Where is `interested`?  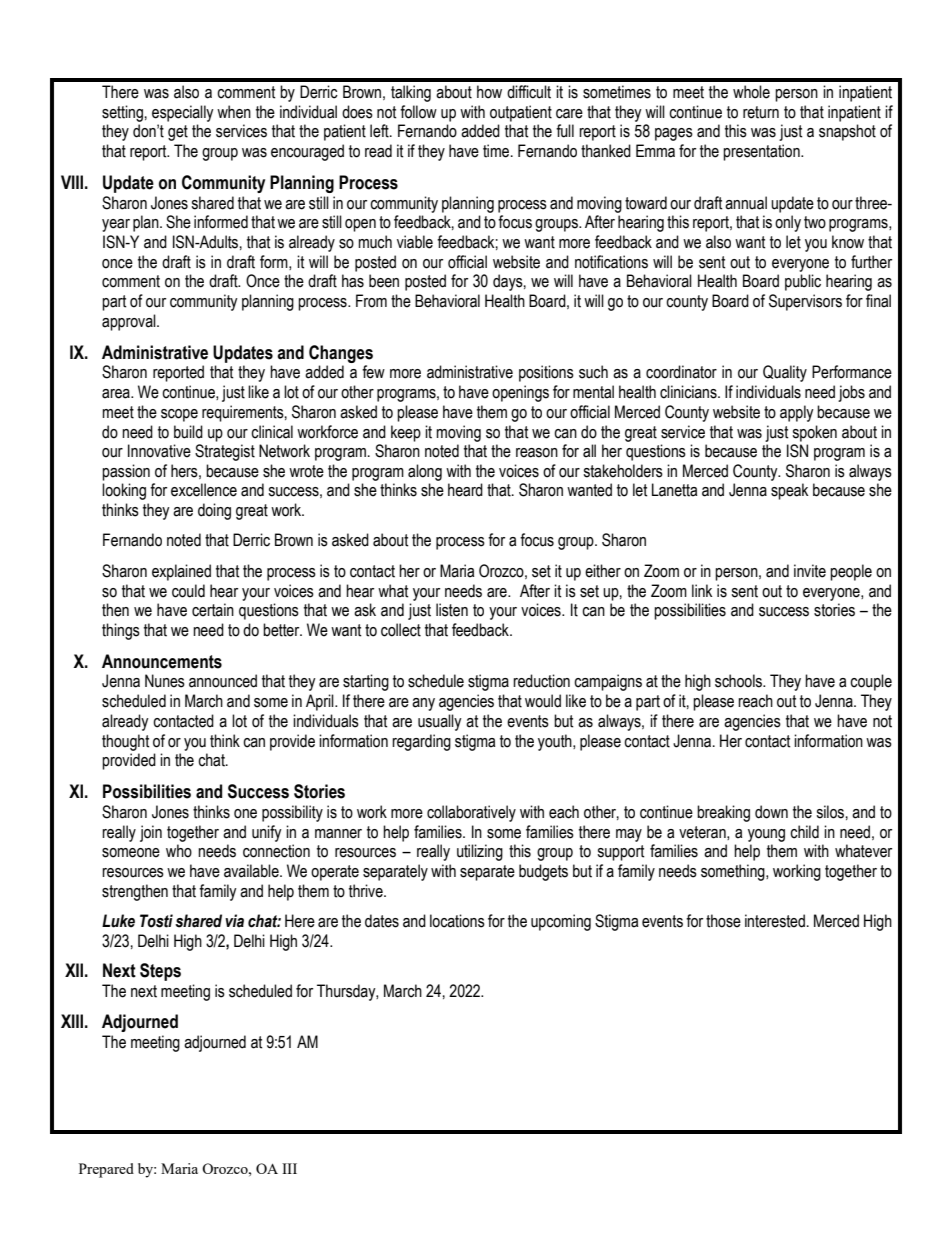 interested is located at coordinates (775, 921).
